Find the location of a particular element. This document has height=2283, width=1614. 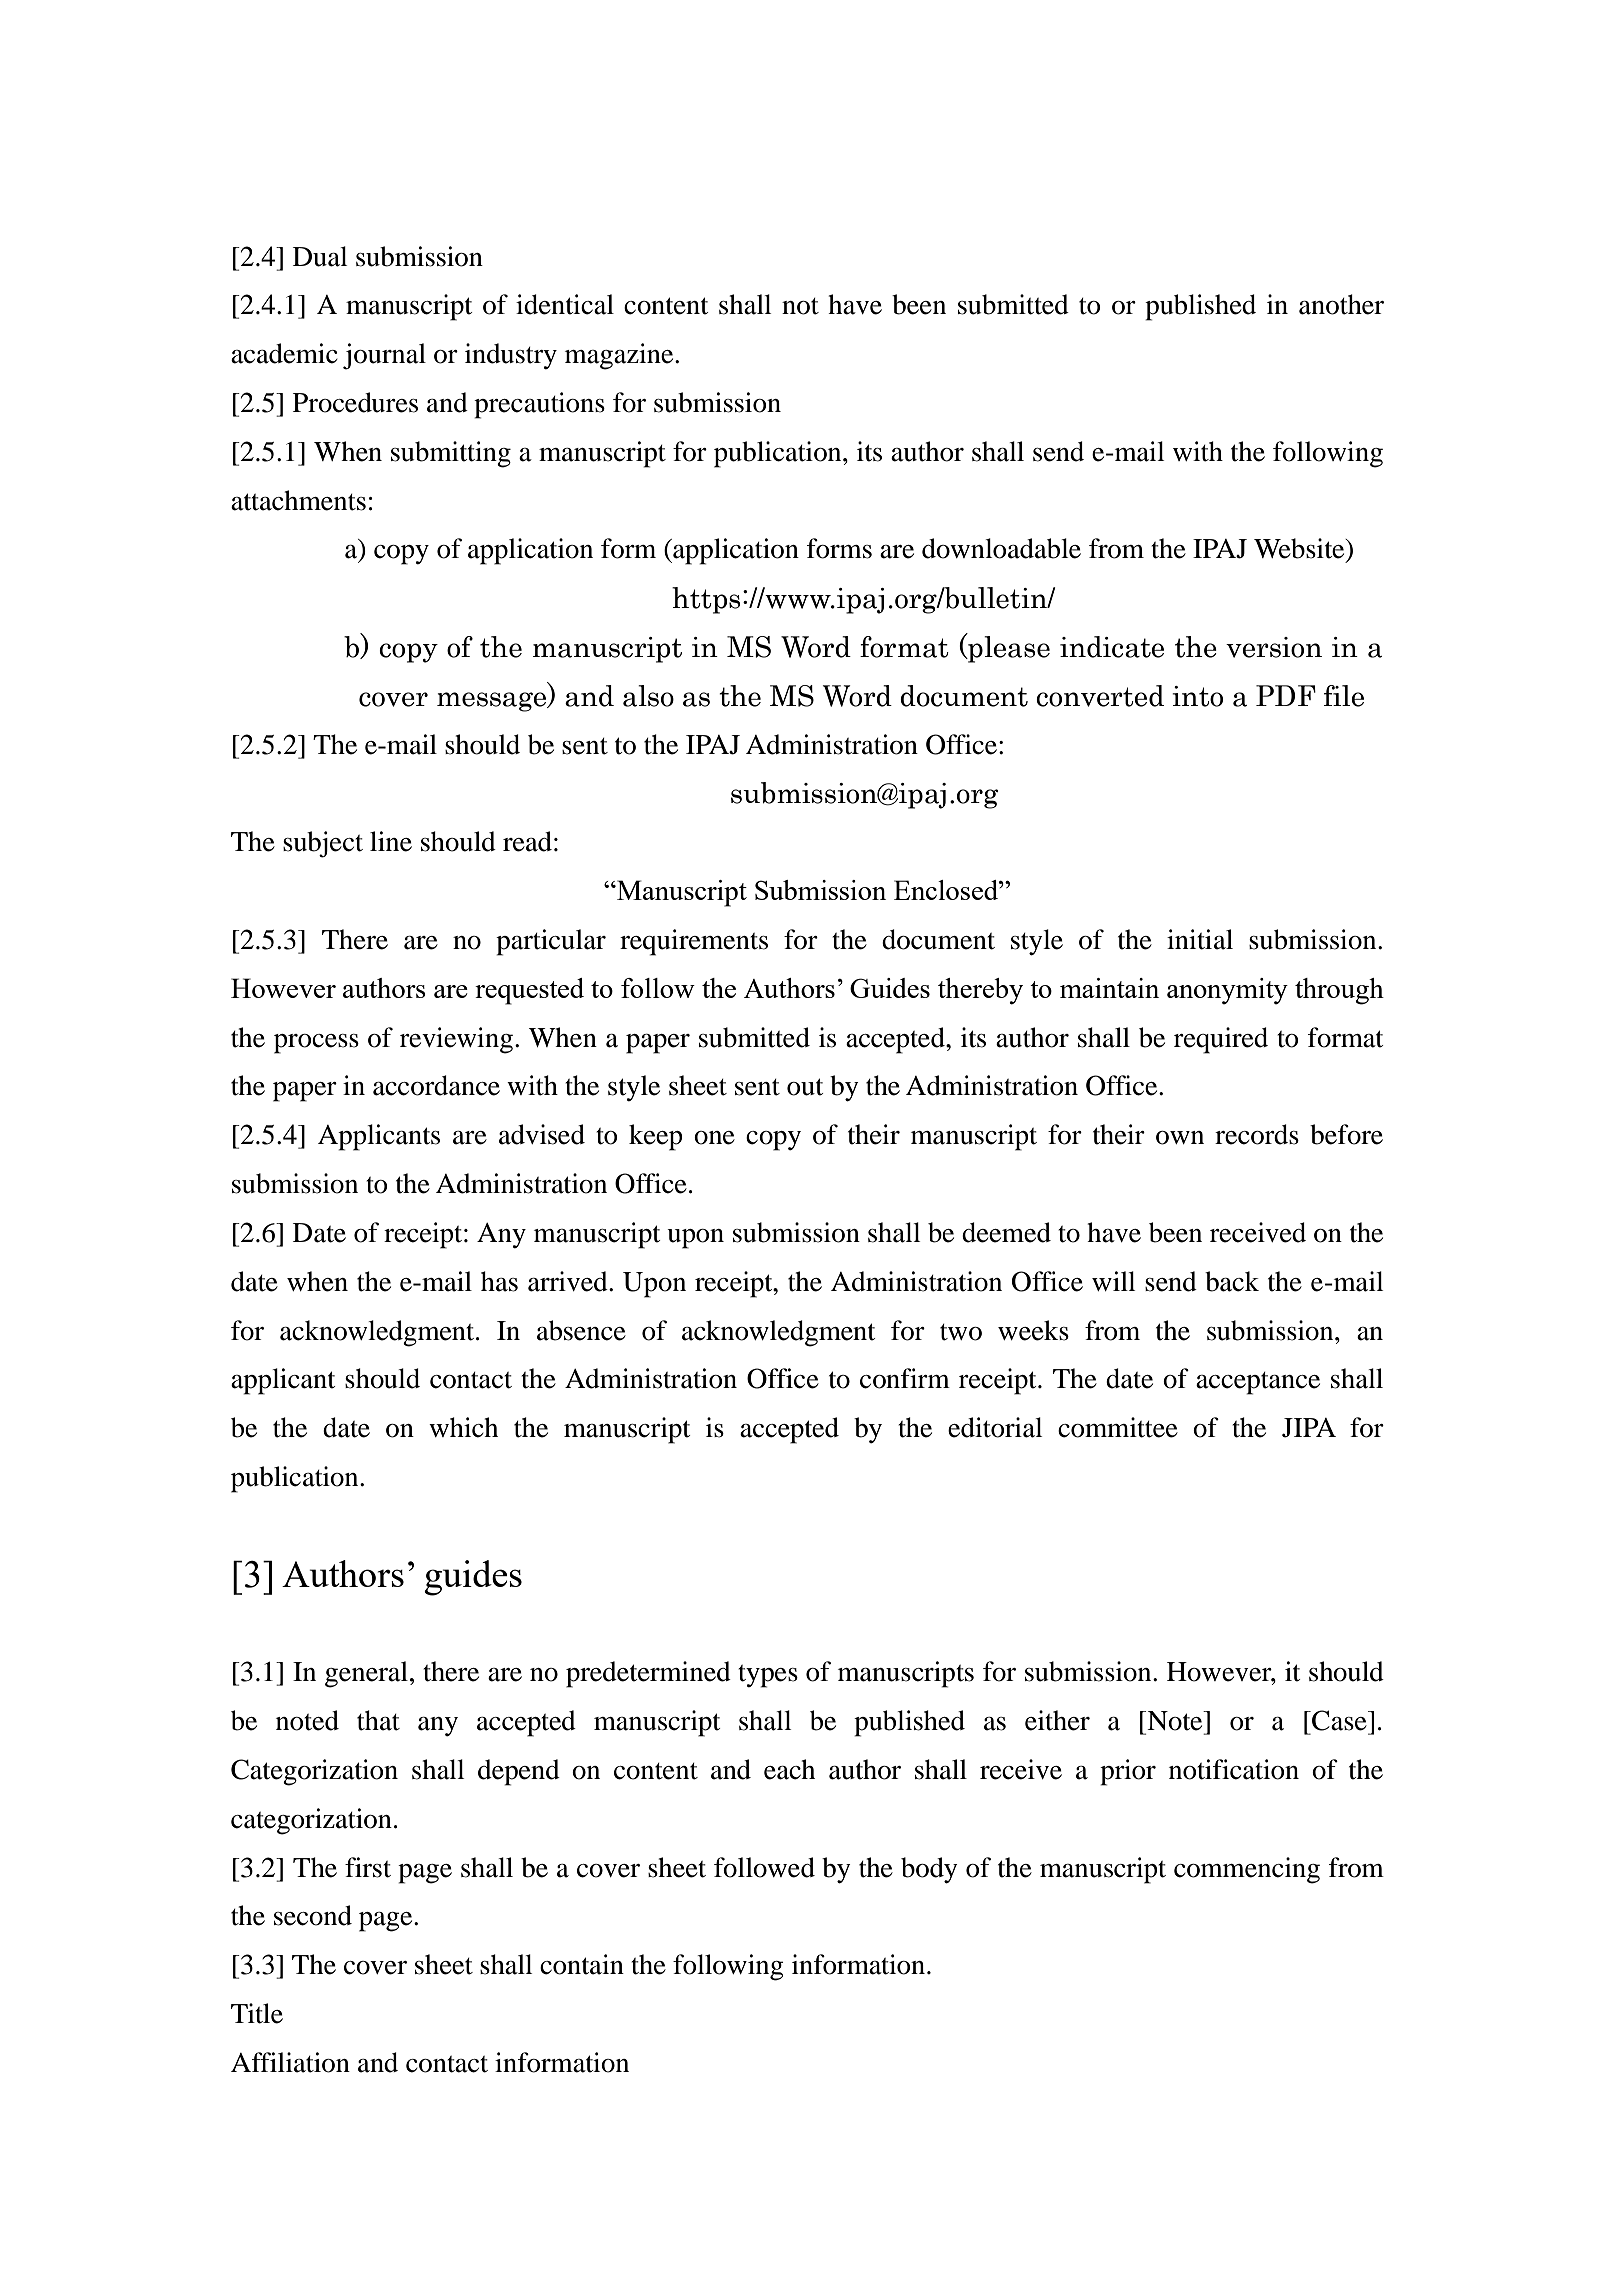

types is located at coordinates (768, 1676).
